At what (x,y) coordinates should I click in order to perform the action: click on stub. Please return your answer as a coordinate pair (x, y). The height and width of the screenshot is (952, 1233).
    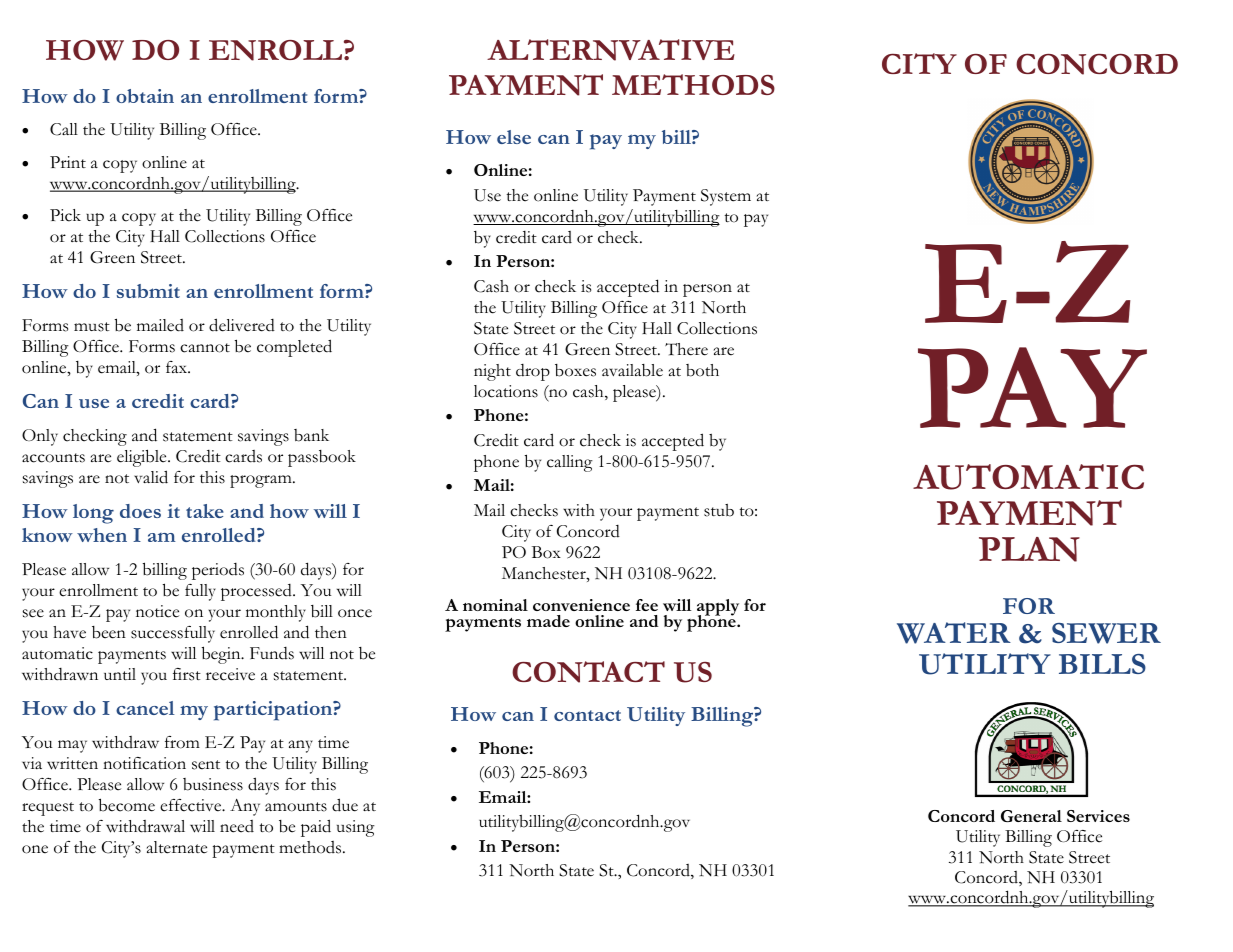
    Looking at the image, I should click on (719, 510).
